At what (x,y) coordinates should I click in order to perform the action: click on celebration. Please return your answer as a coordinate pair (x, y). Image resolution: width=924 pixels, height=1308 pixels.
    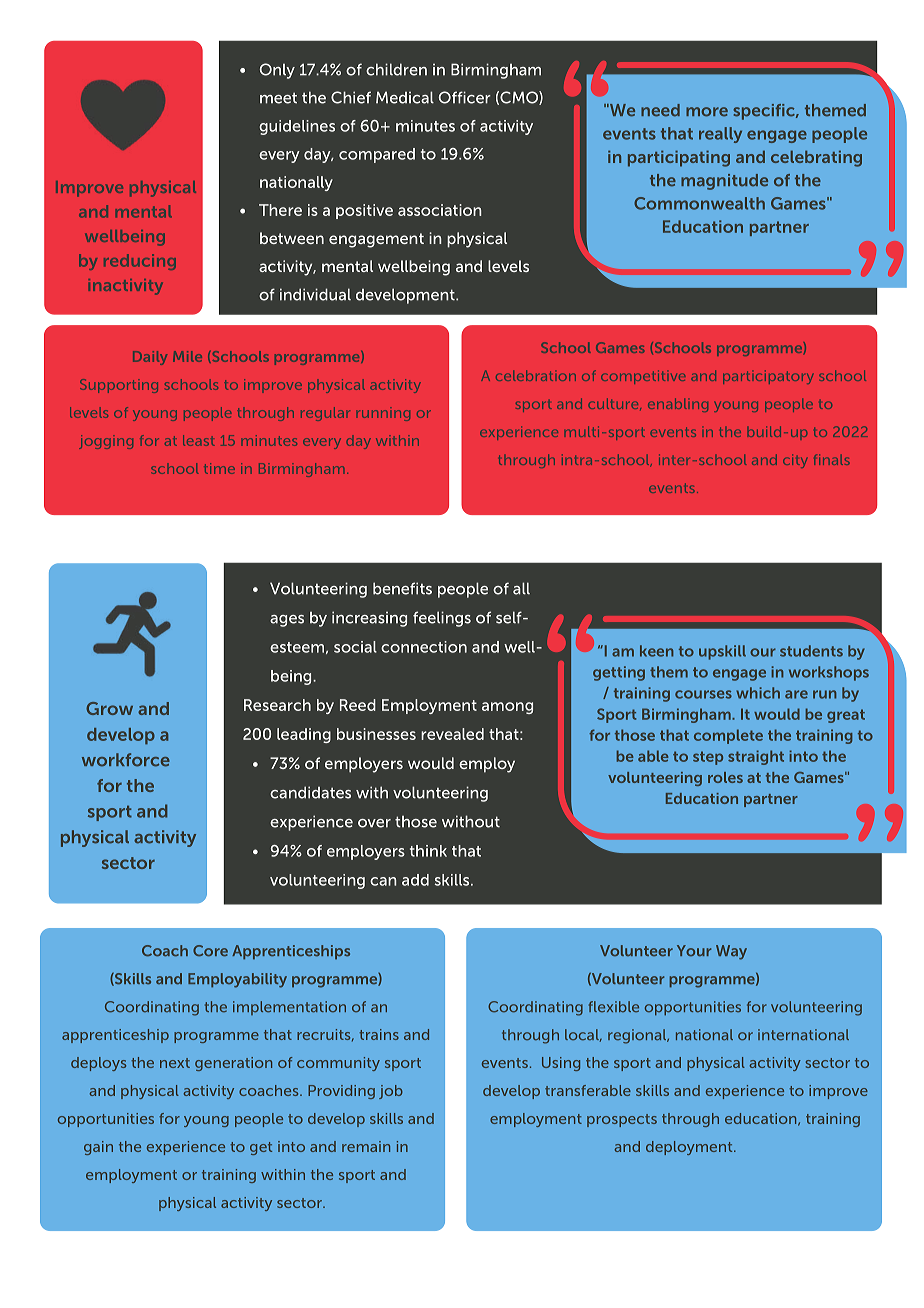
    Looking at the image, I should click on (536, 375).
